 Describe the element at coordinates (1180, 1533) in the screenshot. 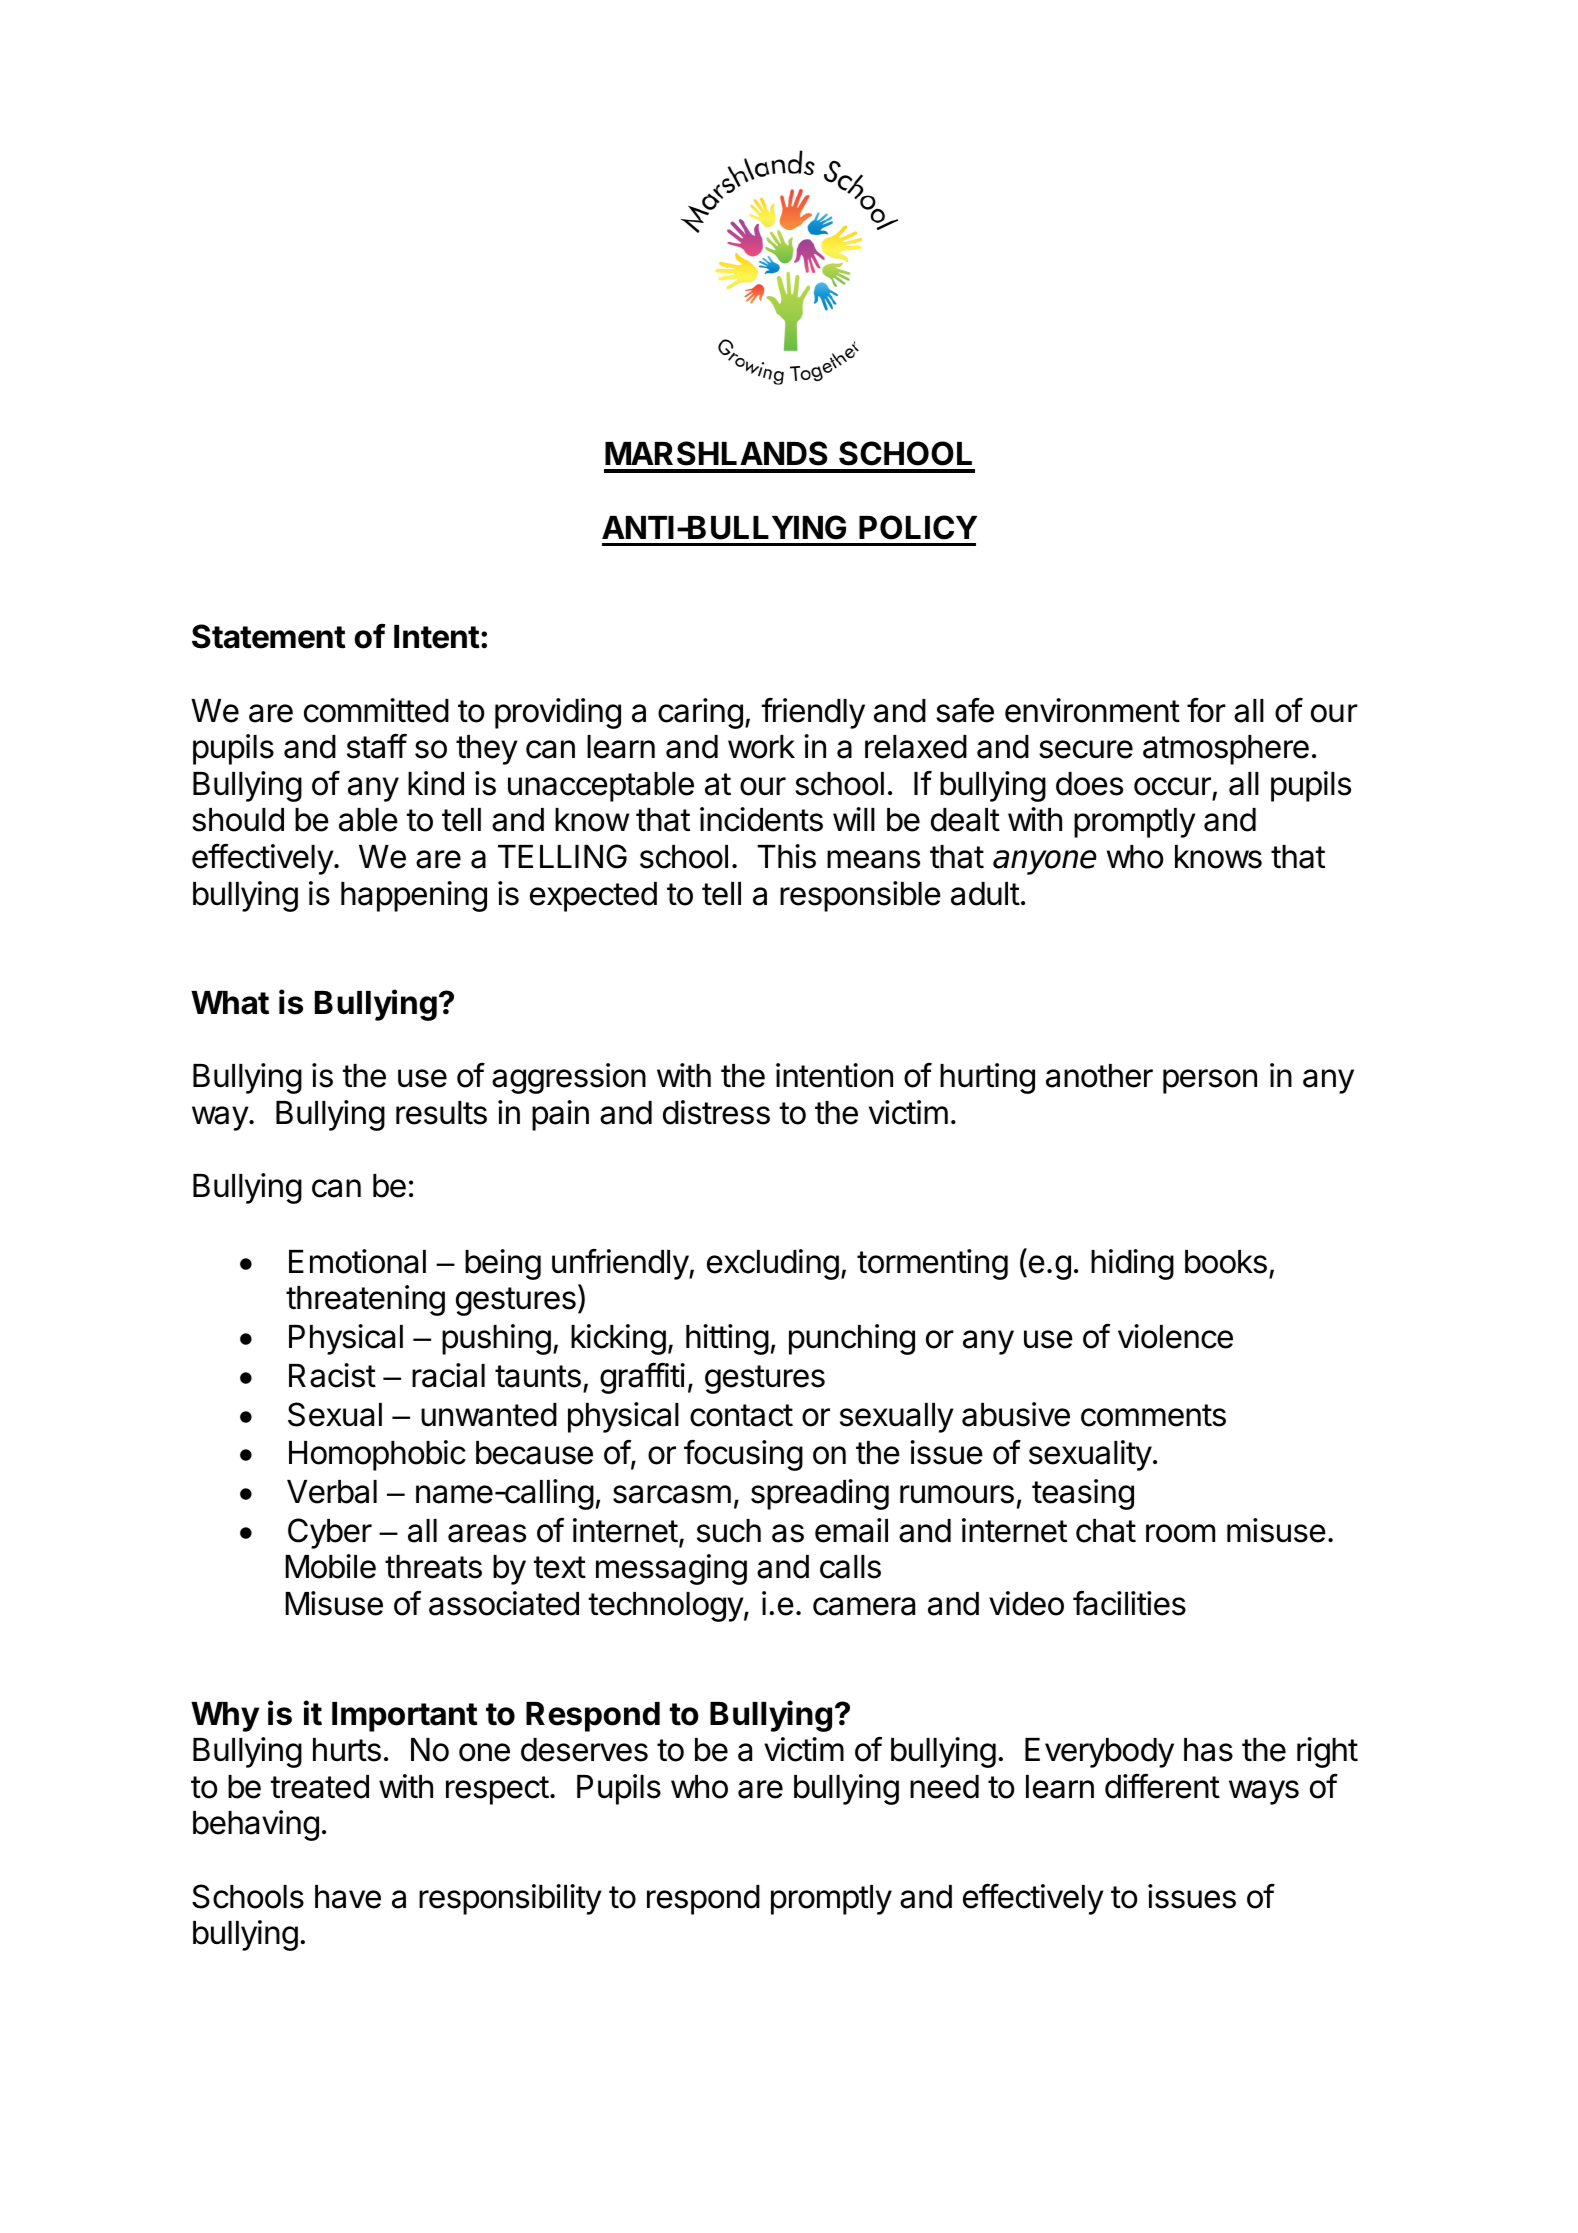

I see `room` at that location.
